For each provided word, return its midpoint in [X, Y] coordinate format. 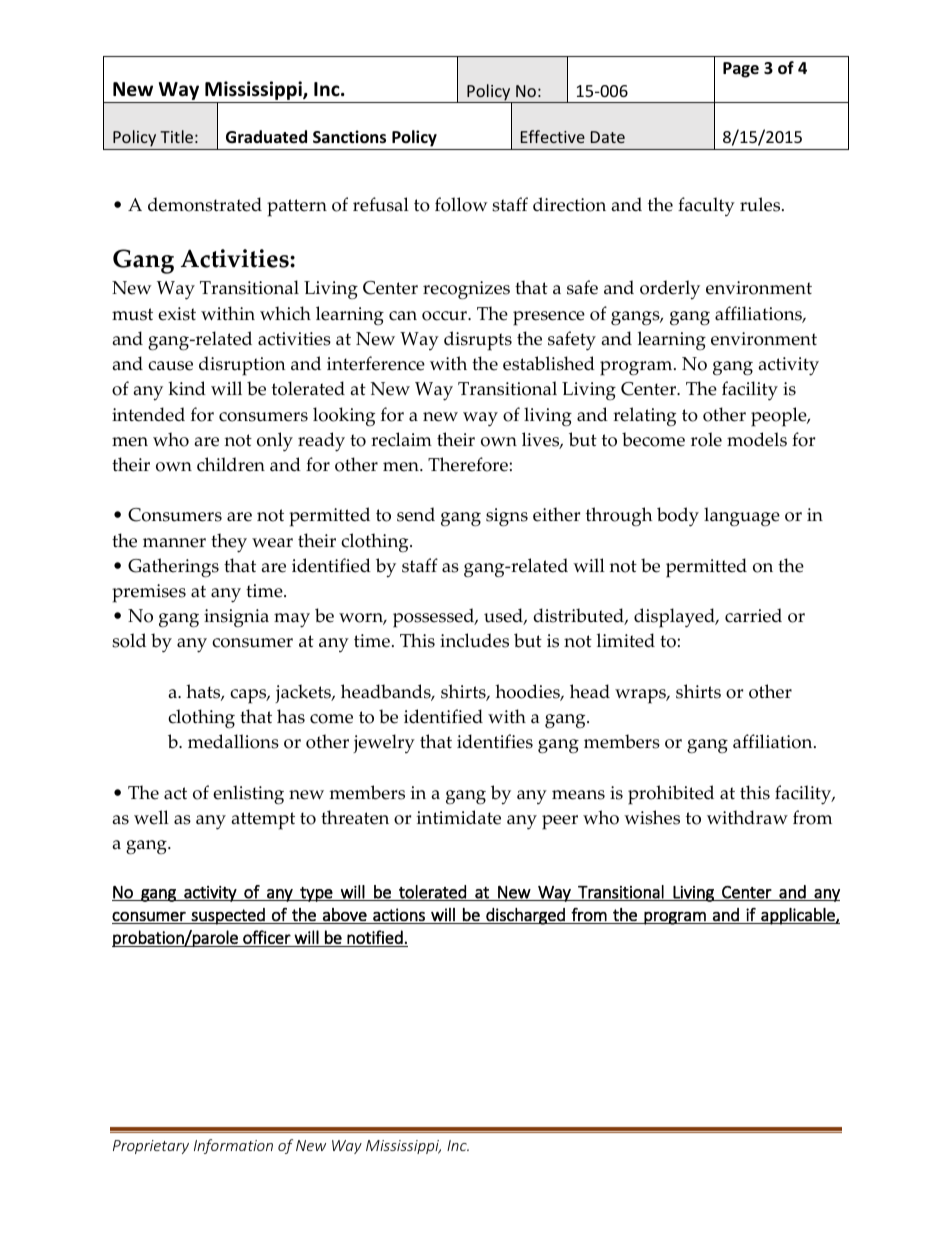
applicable [798, 916]
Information [233, 1146]
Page [741, 70]
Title [176, 136]
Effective [553, 136]
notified [375, 937]
